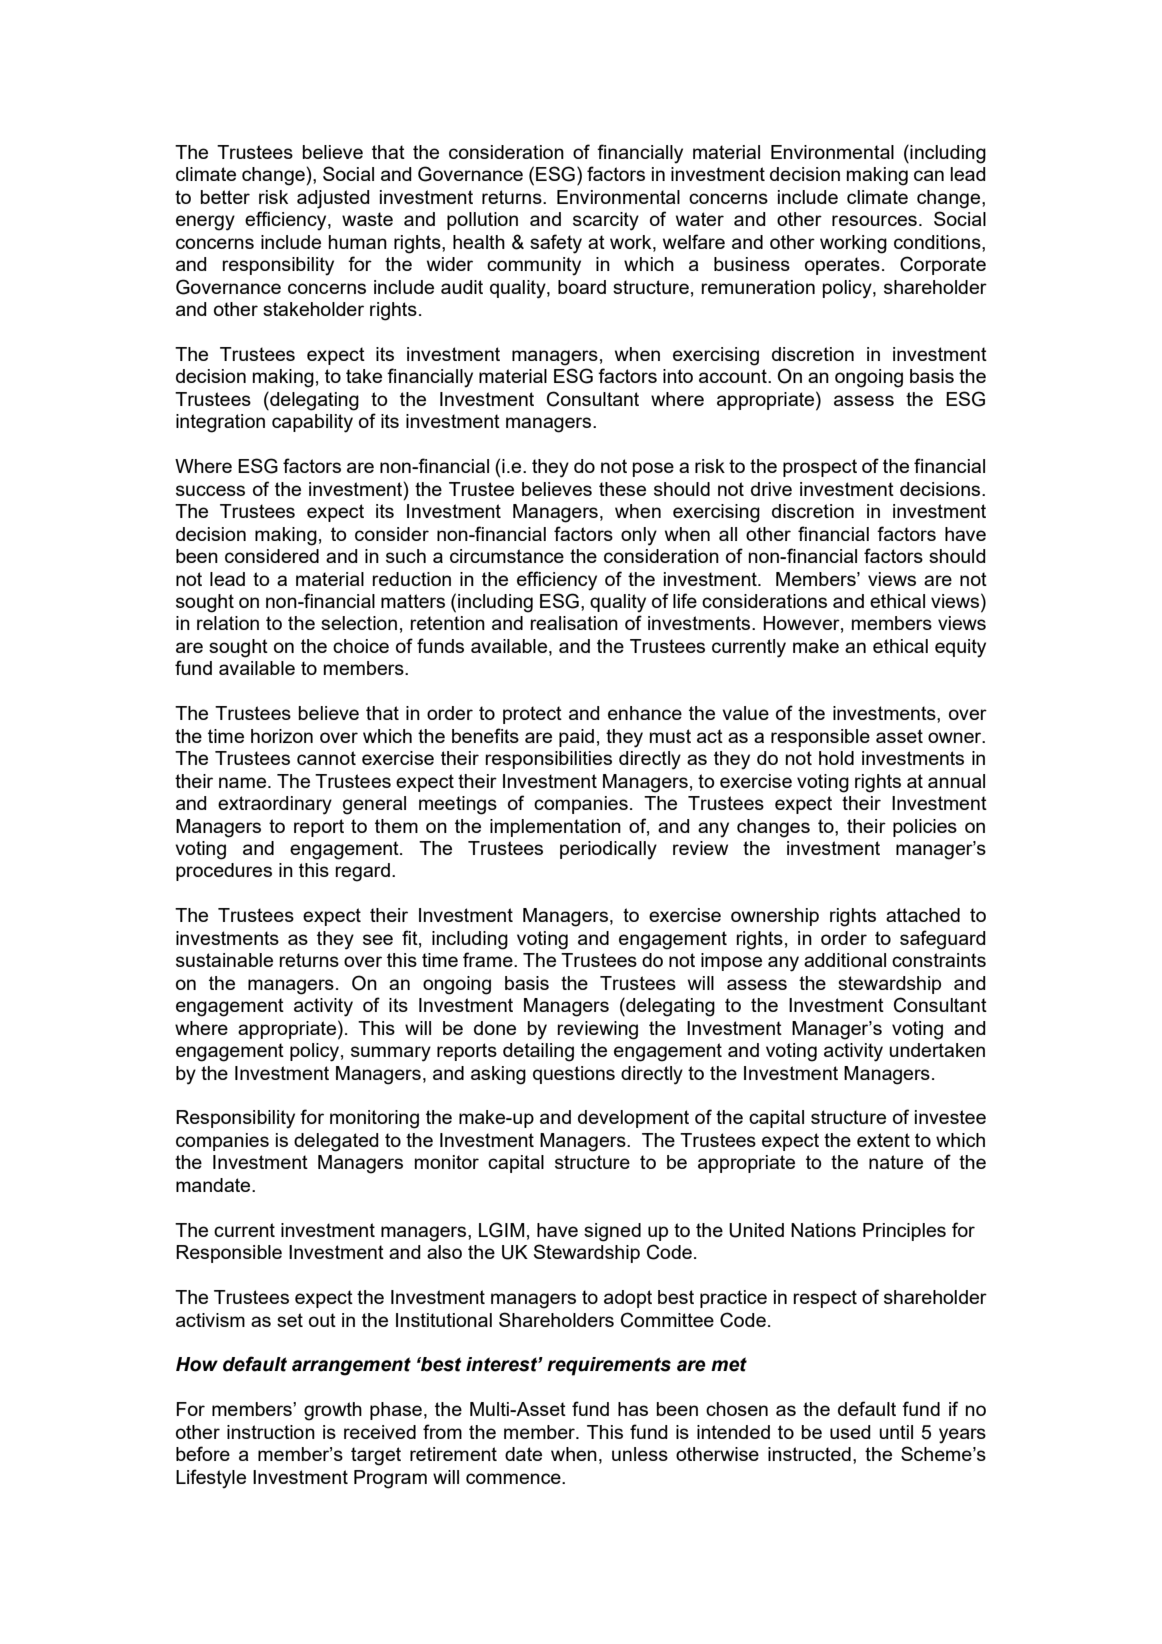 This document has height=1644, width=1162. What do you see at coordinates (608, 850) in the document?
I see `periodically` at bounding box center [608, 850].
